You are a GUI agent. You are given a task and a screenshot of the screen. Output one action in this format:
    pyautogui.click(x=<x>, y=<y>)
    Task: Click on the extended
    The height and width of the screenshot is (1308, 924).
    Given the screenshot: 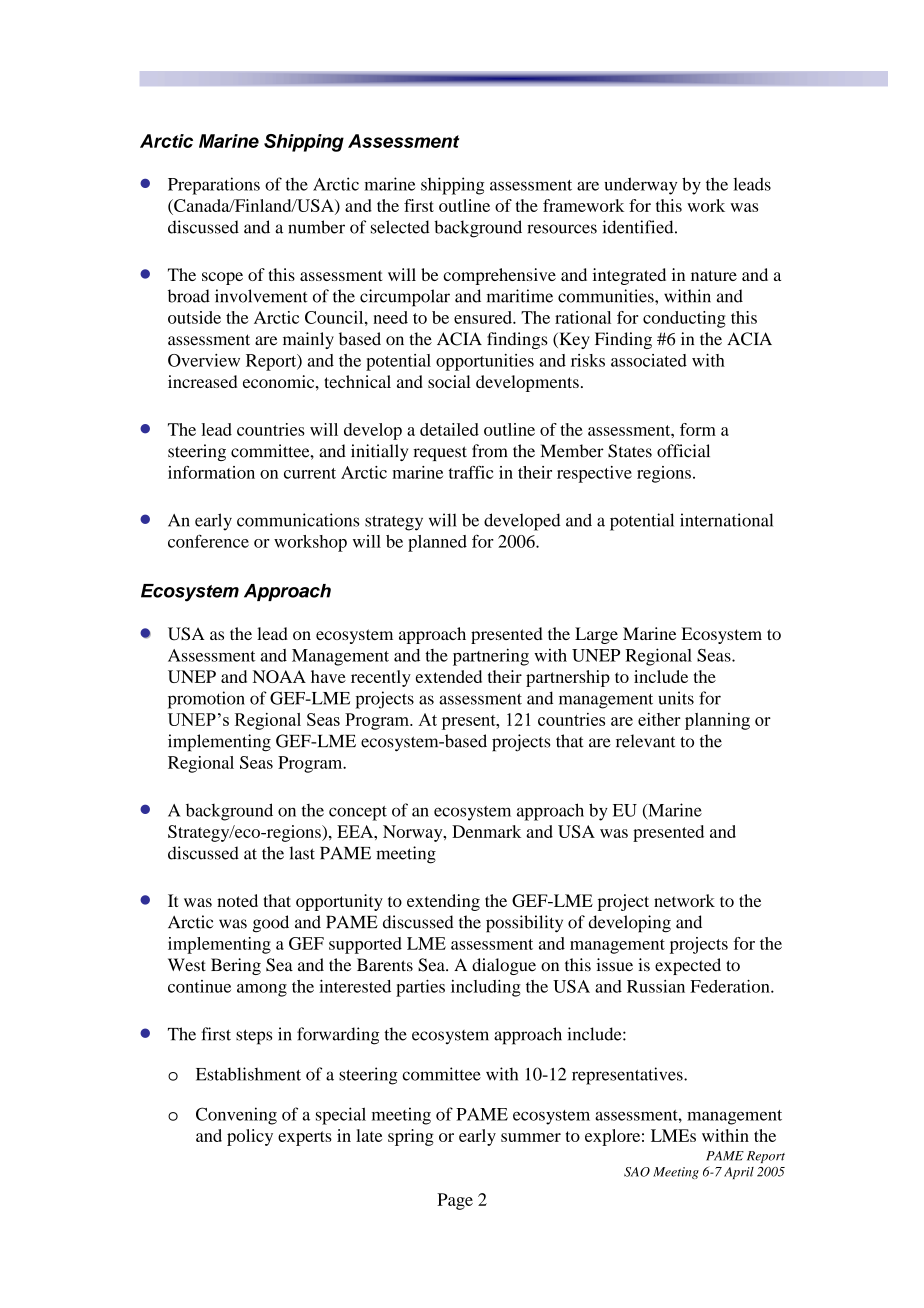 What is the action you would take?
    pyautogui.click(x=449, y=676)
